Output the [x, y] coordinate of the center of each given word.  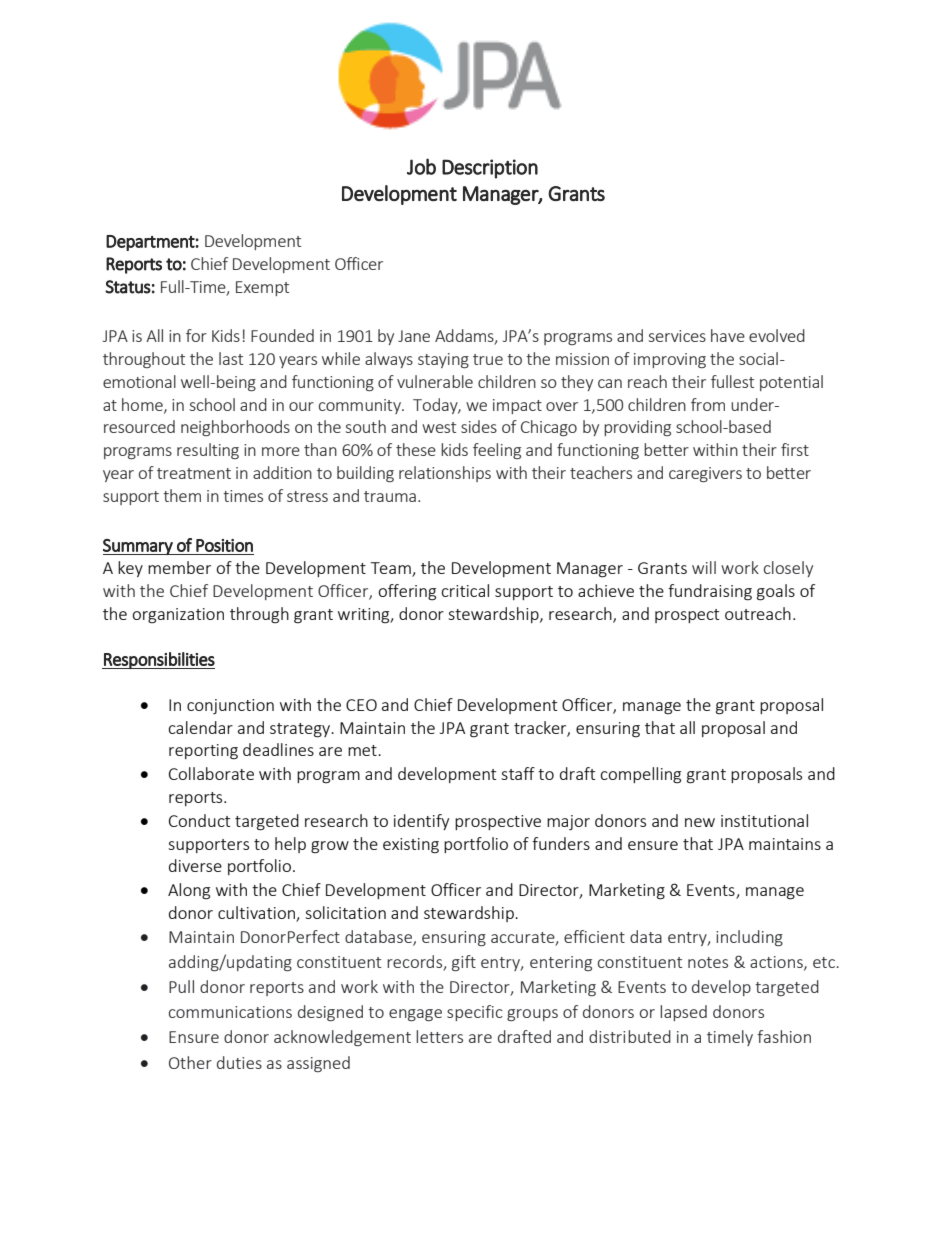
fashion [784, 1036]
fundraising [710, 592]
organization [178, 616]
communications [230, 1012]
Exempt [262, 288]
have [728, 335]
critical [465, 590]
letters [439, 1036]
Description [490, 169]
